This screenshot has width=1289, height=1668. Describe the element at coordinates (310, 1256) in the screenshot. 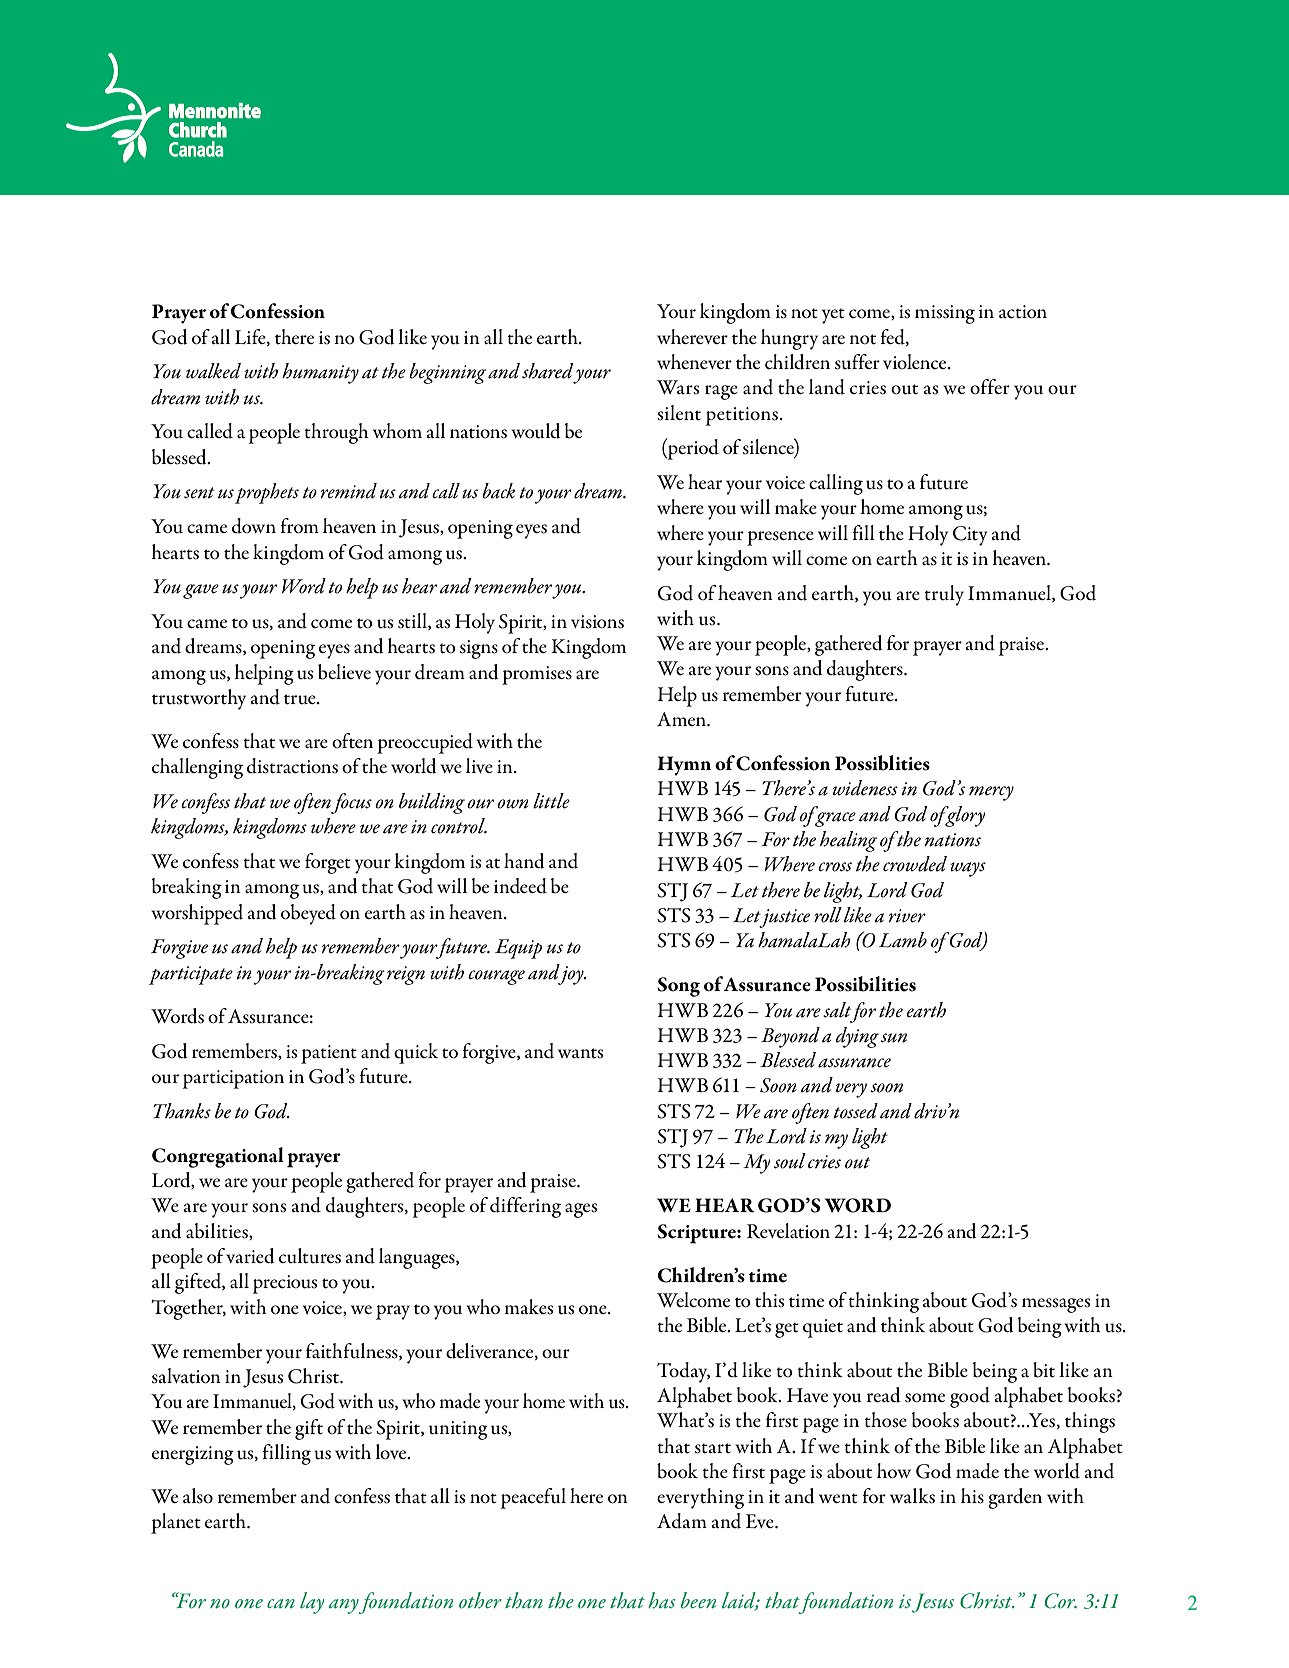

I see `cultures` at that location.
